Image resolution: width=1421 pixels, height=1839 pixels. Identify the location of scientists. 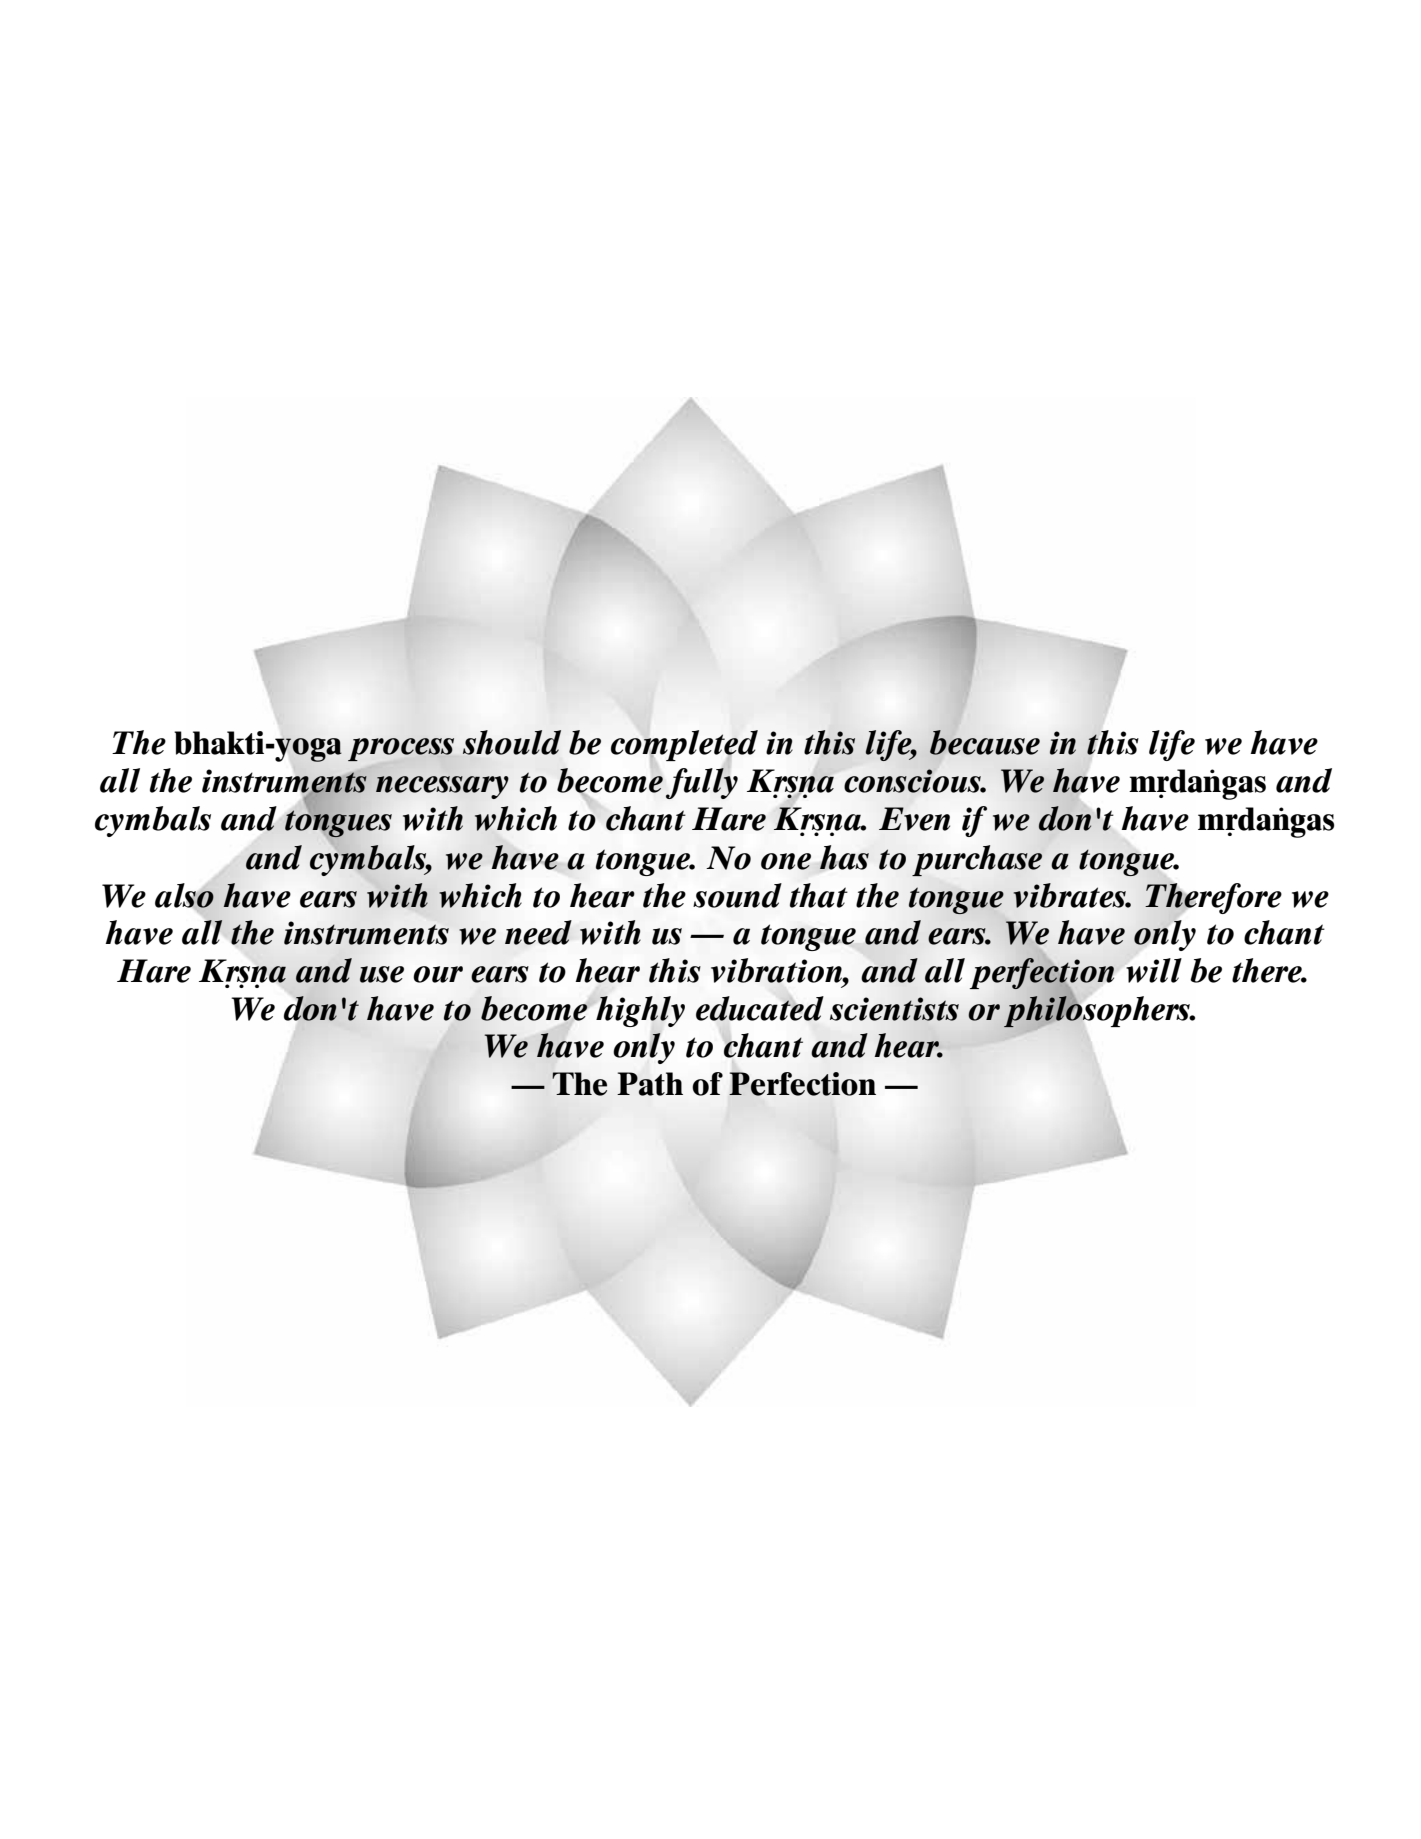
(894, 1009).
